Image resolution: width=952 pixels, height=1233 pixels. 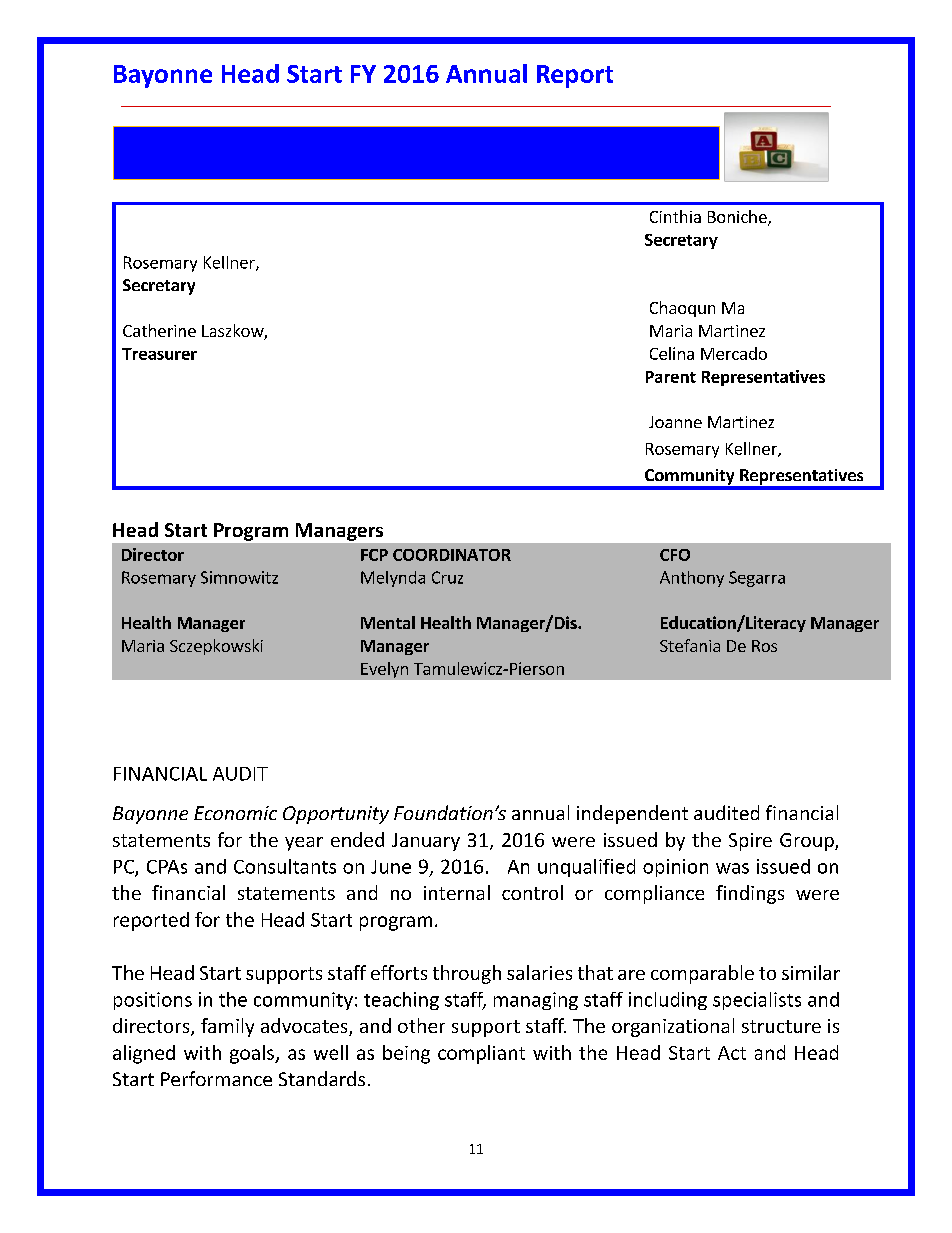 What do you see at coordinates (159, 354) in the image?
I see `Treasurer` at bounding box center [159, 354].
